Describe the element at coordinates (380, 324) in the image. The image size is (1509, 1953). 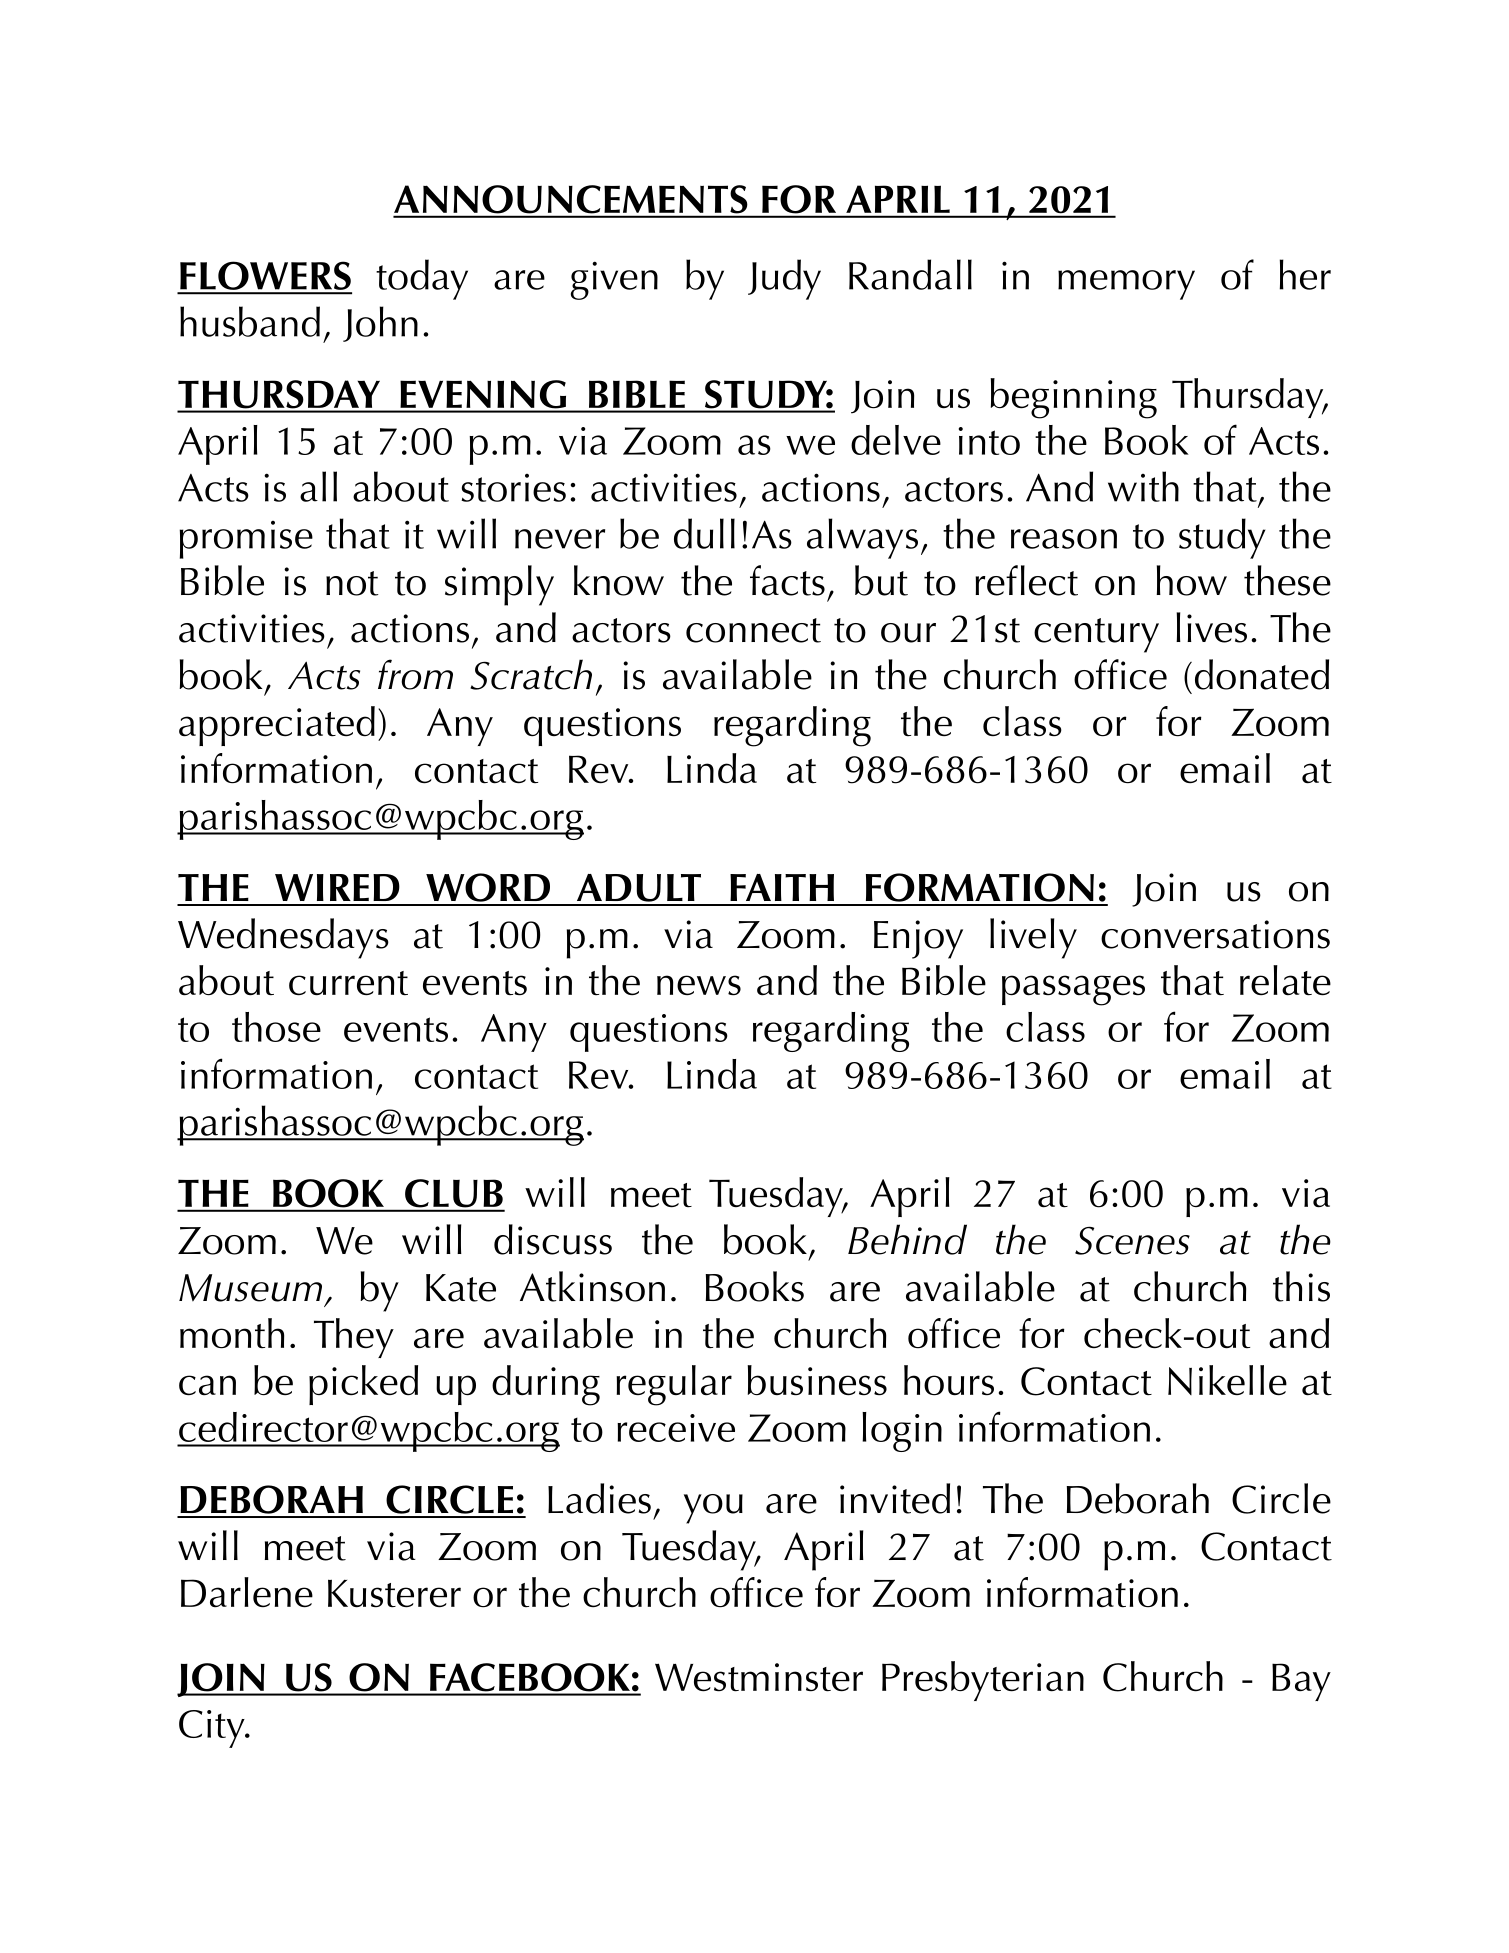
I see `John` at that location.
